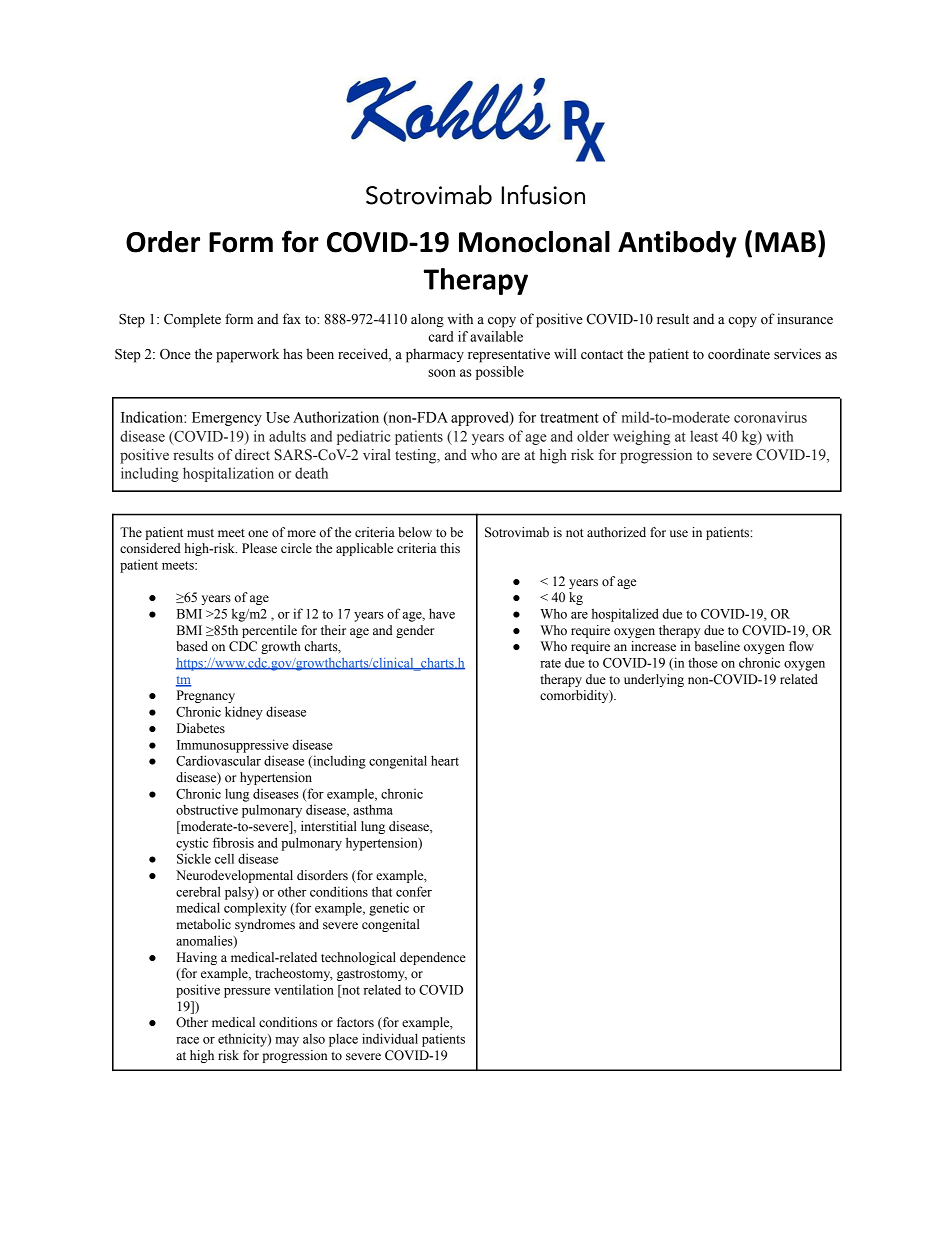 This image has height=1233, width=952. What do you see at coordinates (232, 746) in the image?
I see `Immunosuppressive` at bounding box center [232, 746].
